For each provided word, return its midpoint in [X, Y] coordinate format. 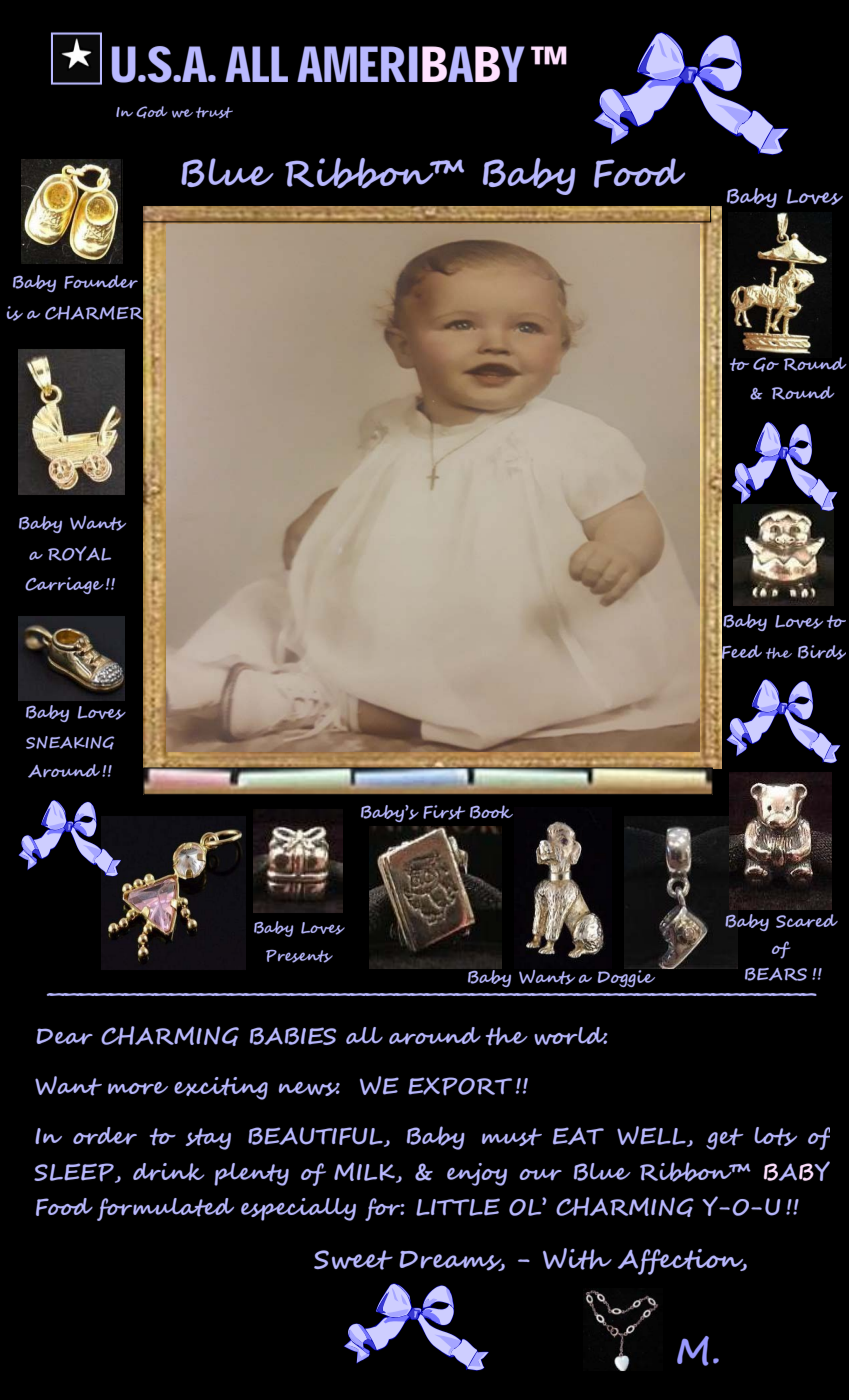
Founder [101, 282]
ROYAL [79, 553]
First [444, 812]
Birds [822, 652]
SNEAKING [70, 743]
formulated [165, 1209]
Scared [807, 921]
